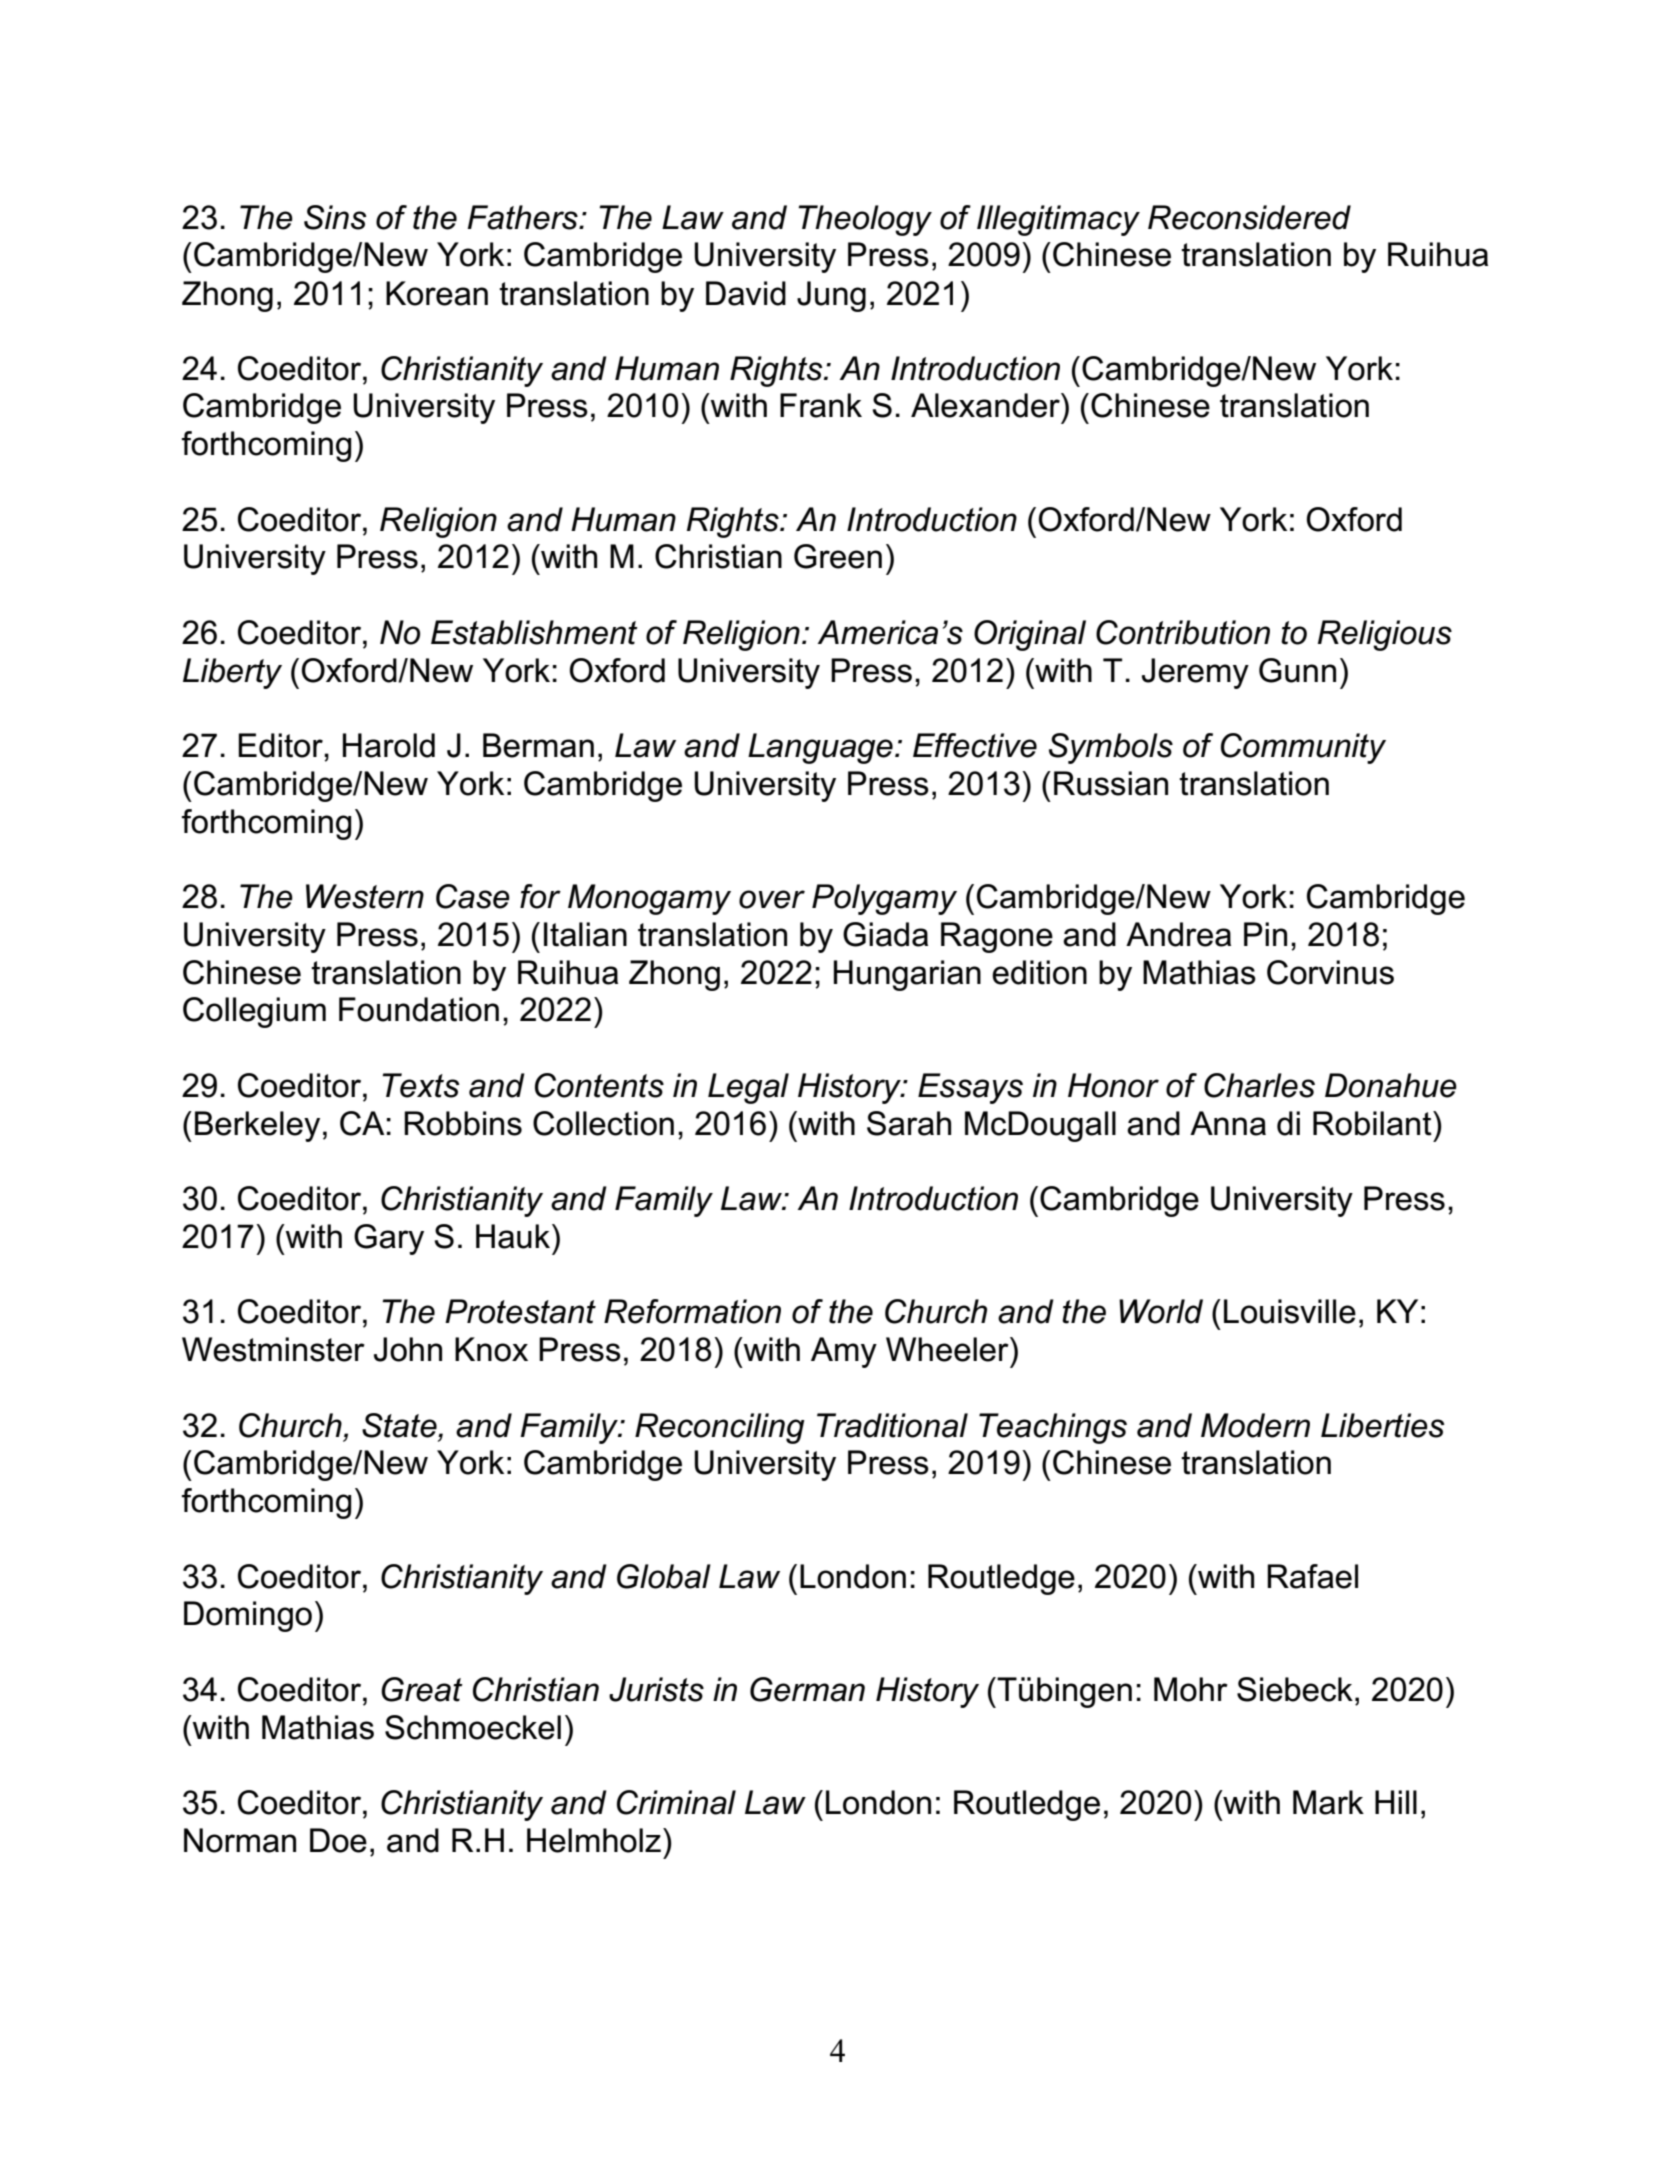  What do you see at coordinates (748, 1088) in the page?
I see `Legal` at bounding box center [748, 1088].
